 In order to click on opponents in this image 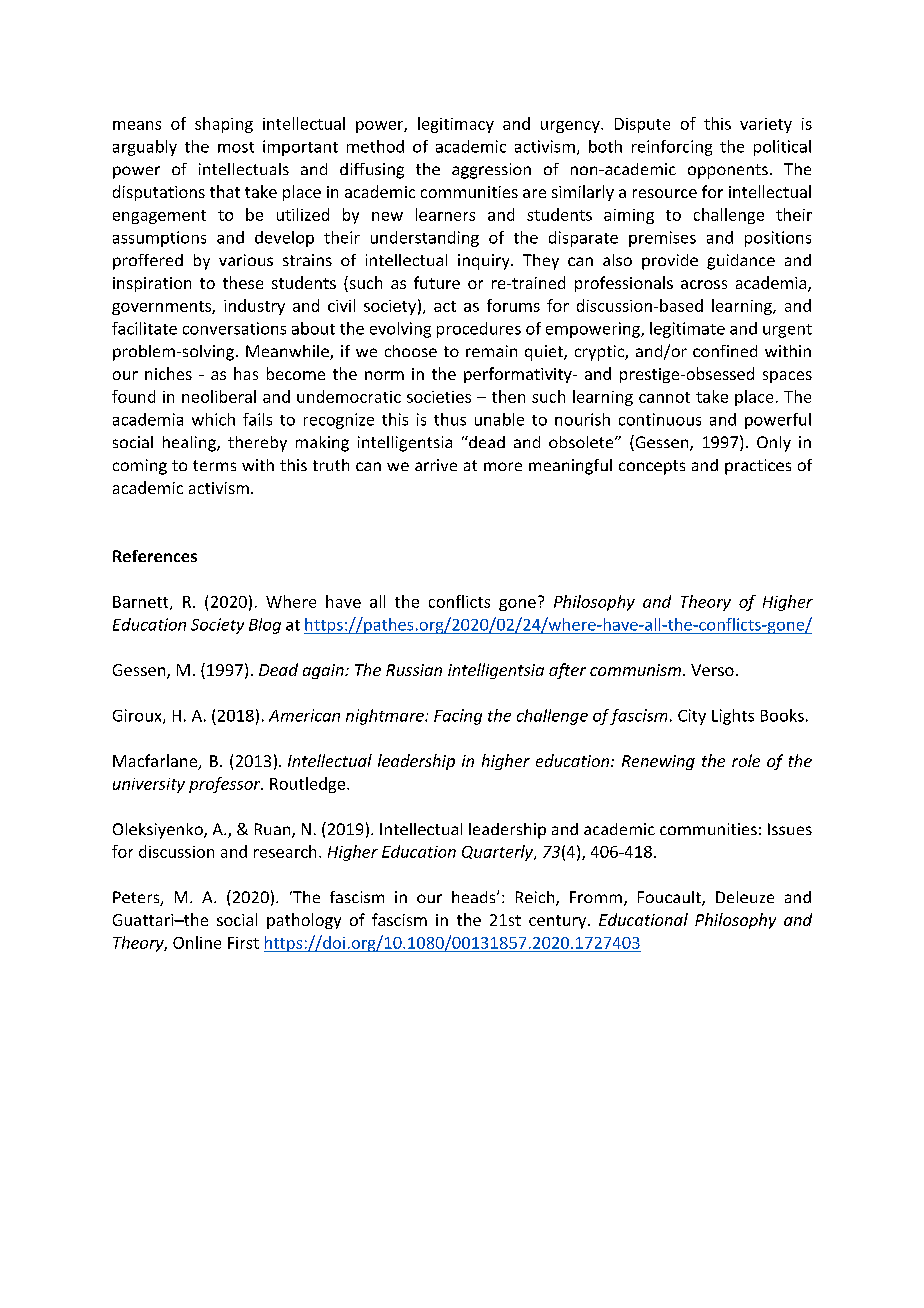, I will do `click(728, 171)`.
